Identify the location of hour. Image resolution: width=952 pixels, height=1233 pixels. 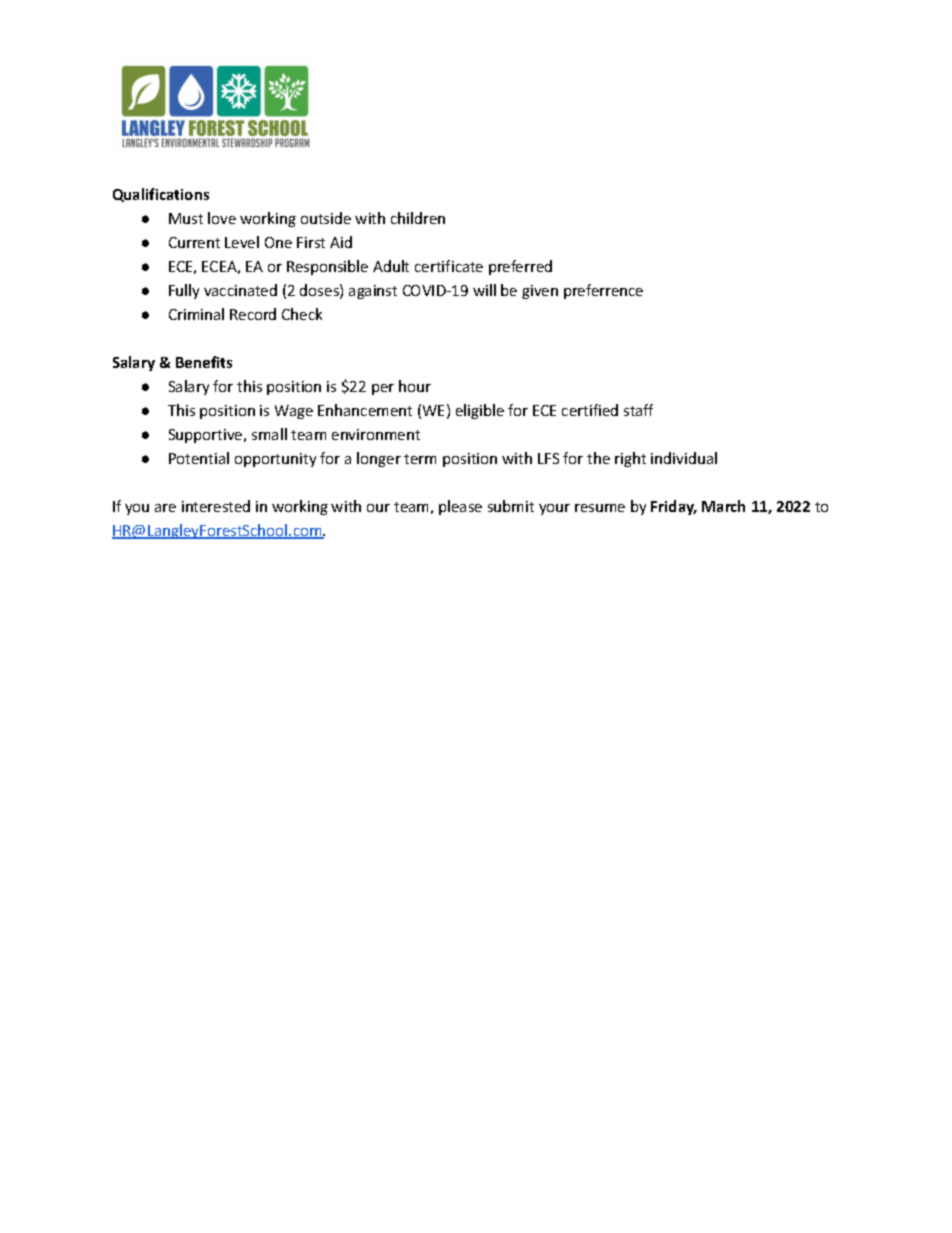
(415, 386).
